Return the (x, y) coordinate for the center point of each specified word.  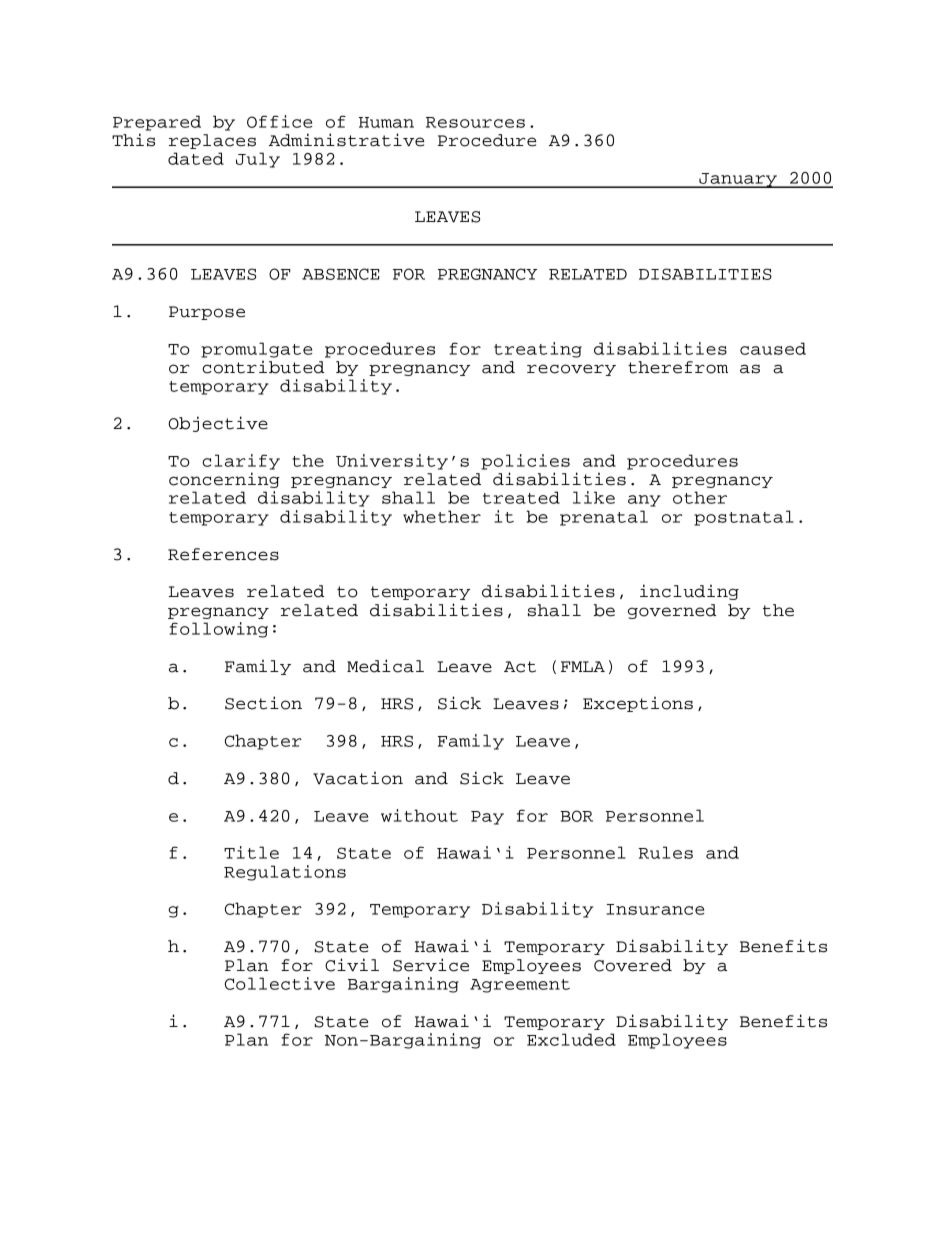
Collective (280, 983)
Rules (665, 852)
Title (251, 852)
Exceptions (638, 704)
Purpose (207, 313)
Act (520, 667)
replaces (212, 141)
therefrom (678, 367)
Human (386, 122)
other (700, 497)
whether (442, 516)
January (738, 180)
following (218, 630)
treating (538, 350)
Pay (487, 818)
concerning (224, 480)
